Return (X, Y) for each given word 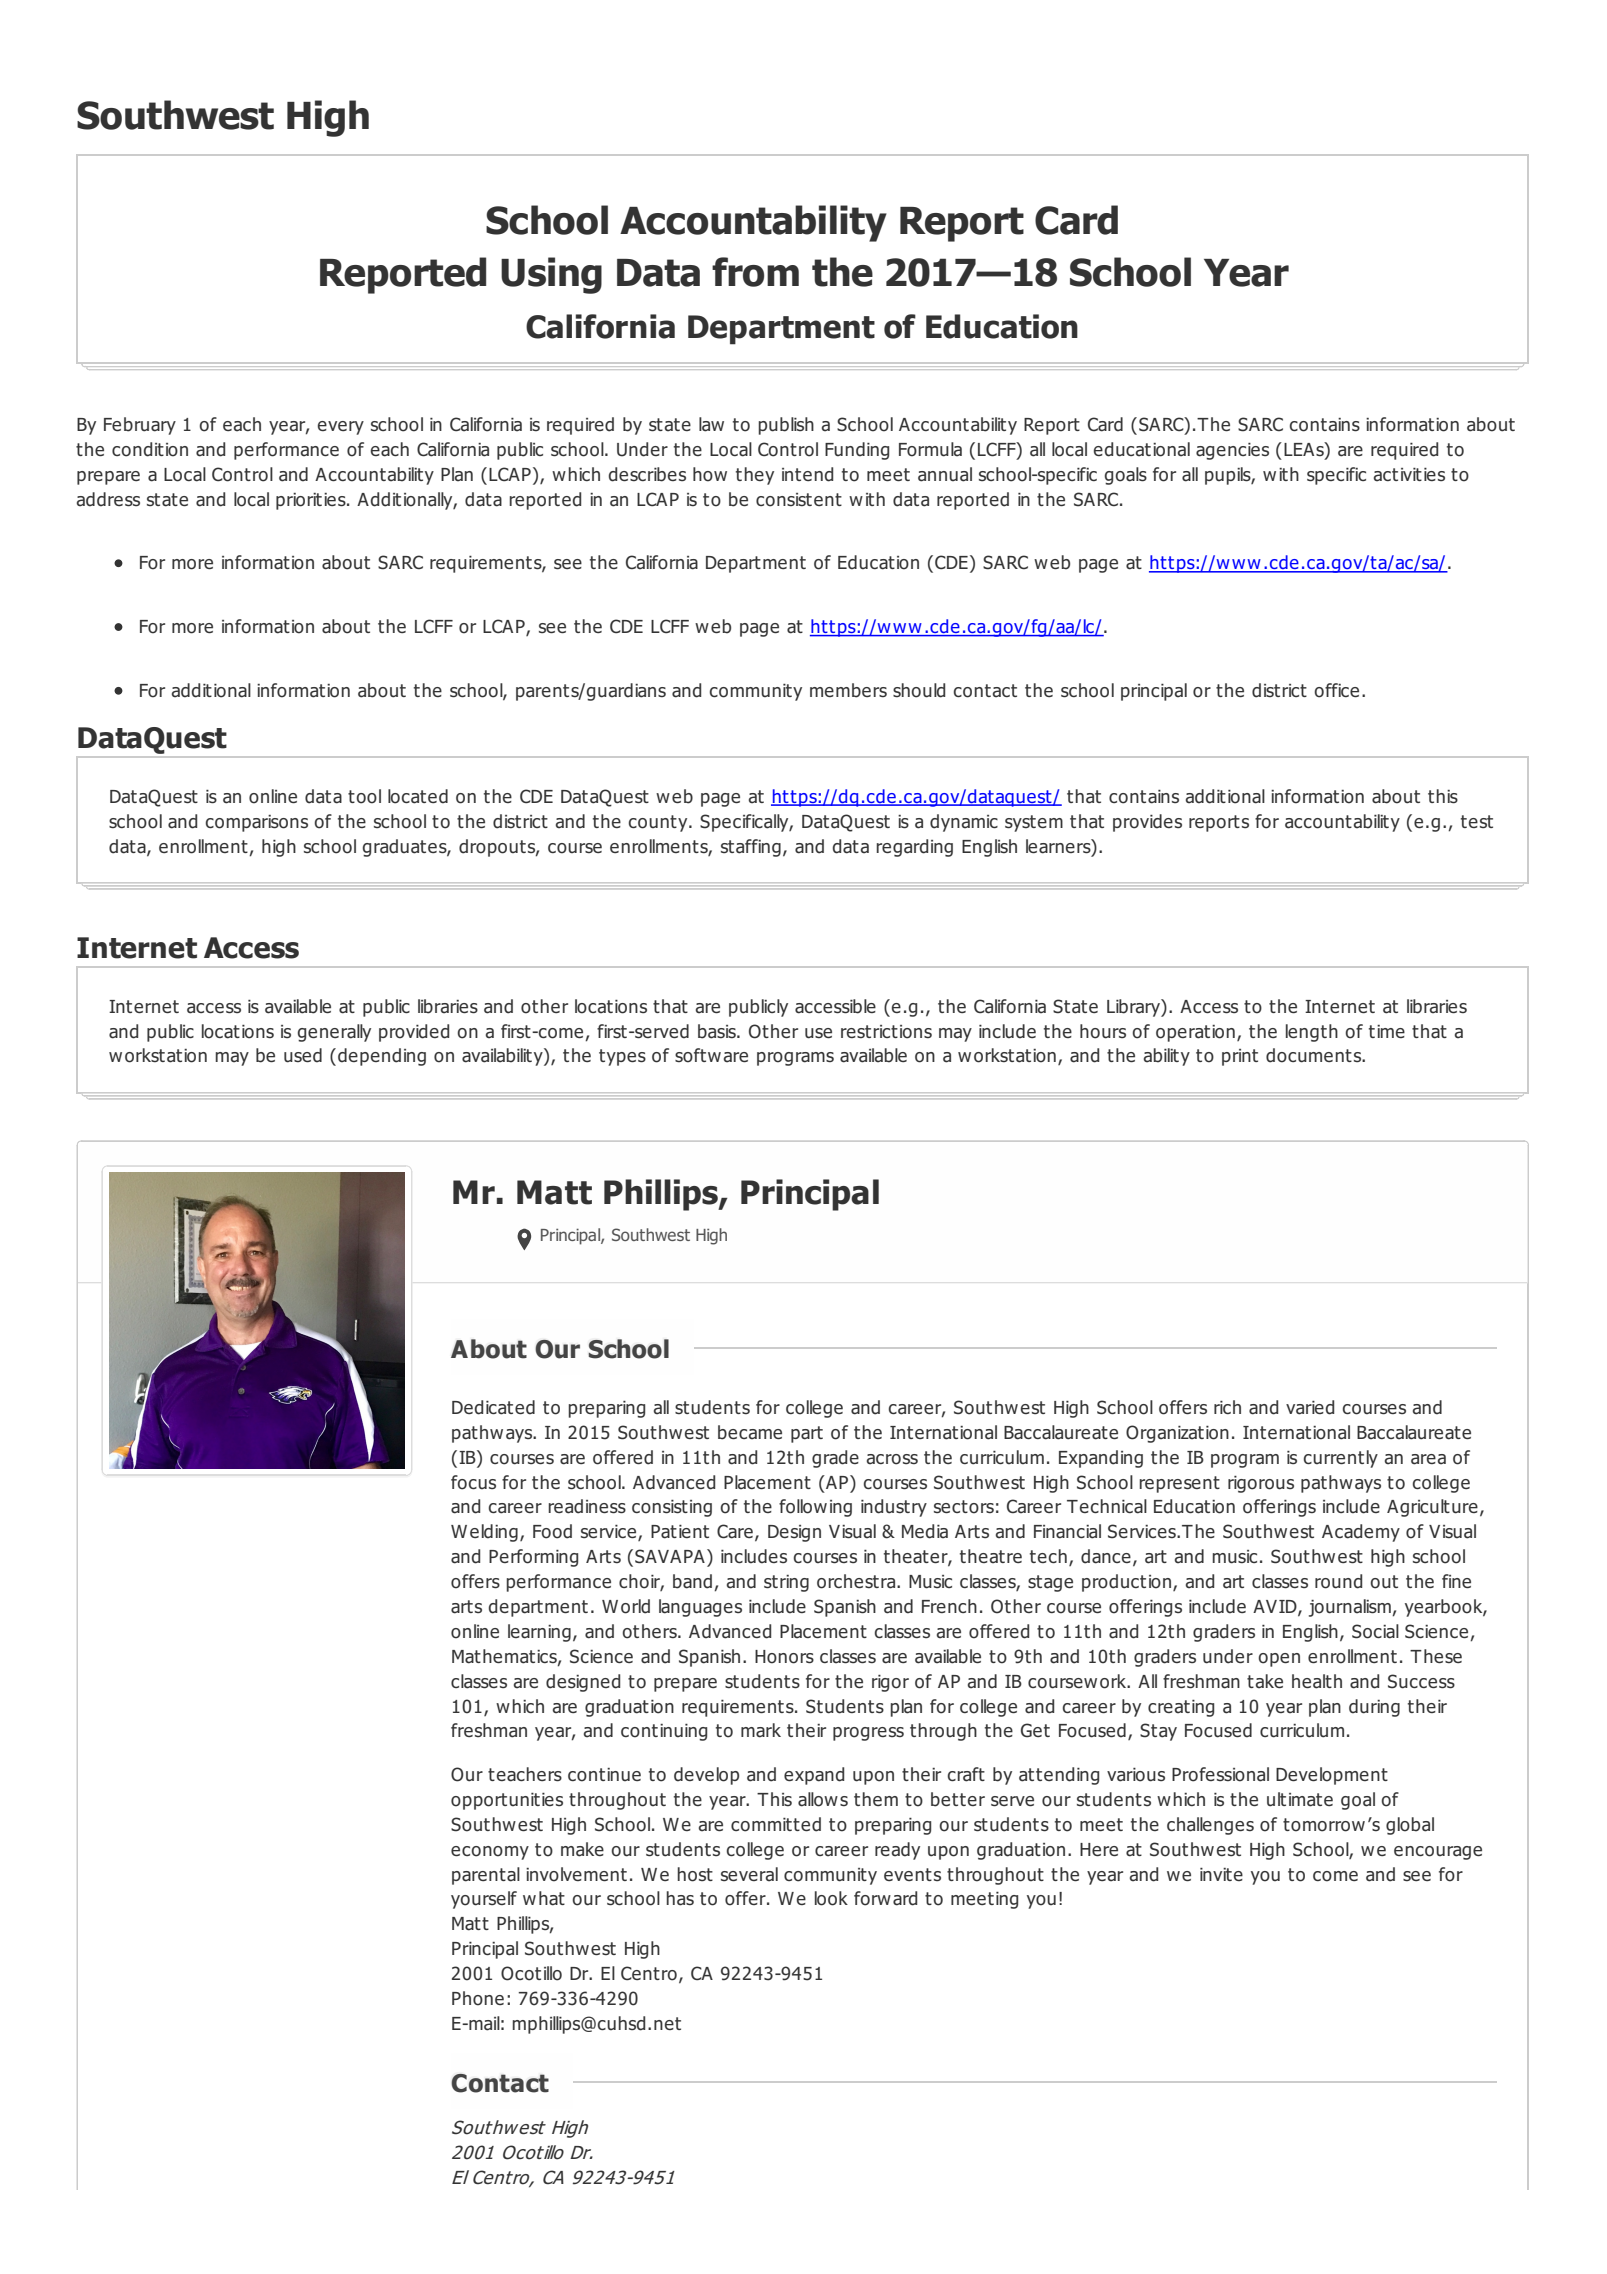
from (755, 272)
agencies (1232, 451)
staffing (751, 848)
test (1477, 821)
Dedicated (493, 1407)
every (341, 428)
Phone (478, 1998)
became (750, 1432)
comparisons (257, 823)
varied (1310, 1407)
